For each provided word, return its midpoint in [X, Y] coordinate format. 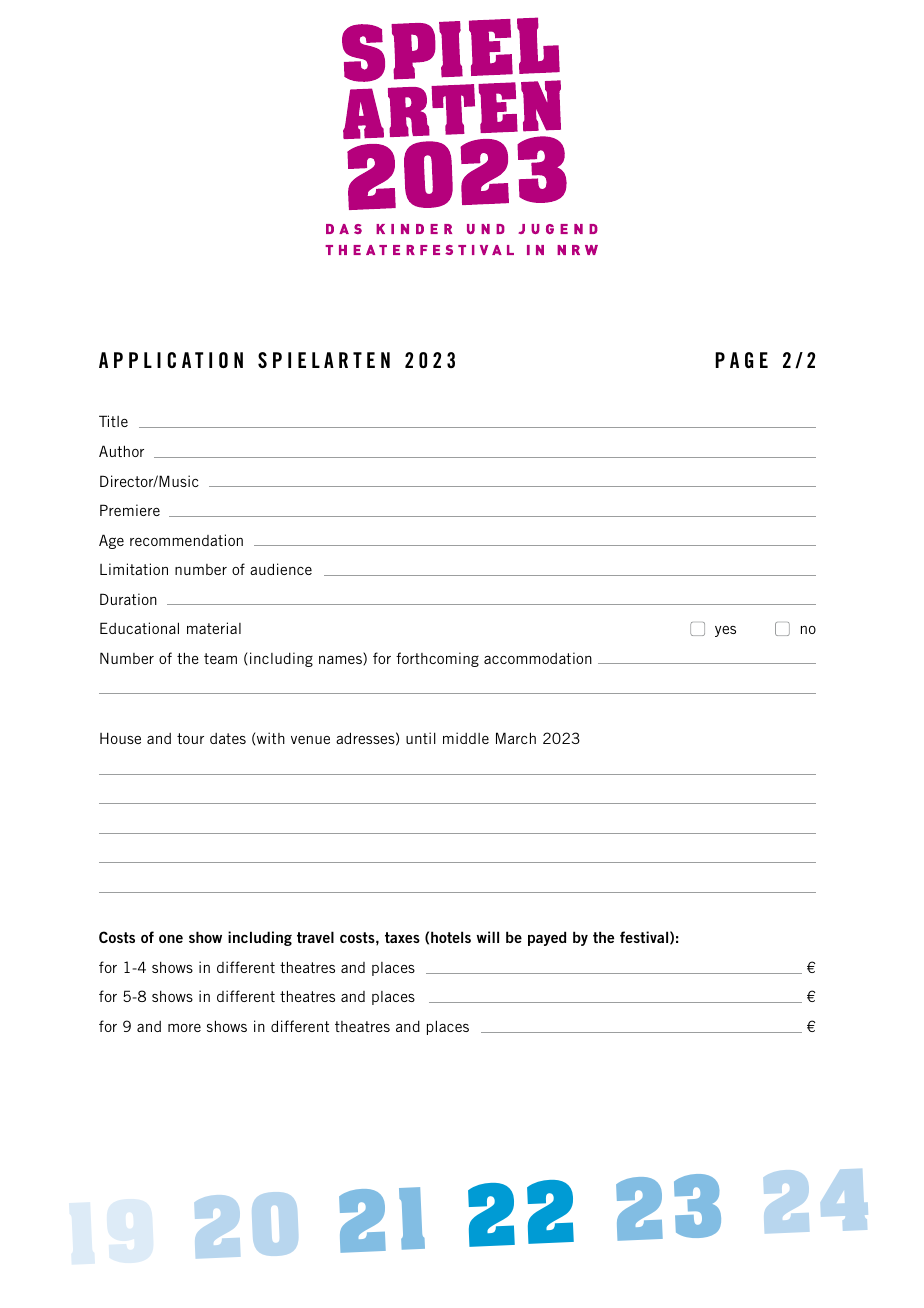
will [487, 937]
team [220, 658]
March [516, 738]
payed [547, 938]
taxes [402, 937]
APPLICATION [171, 360]
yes [725, 631]
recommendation [186, 540]
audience [281, 569]
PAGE [741, 360]
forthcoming [437, 659]
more [184, 1028]
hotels [451, 937]
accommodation [538, 658]
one [171, 939]
